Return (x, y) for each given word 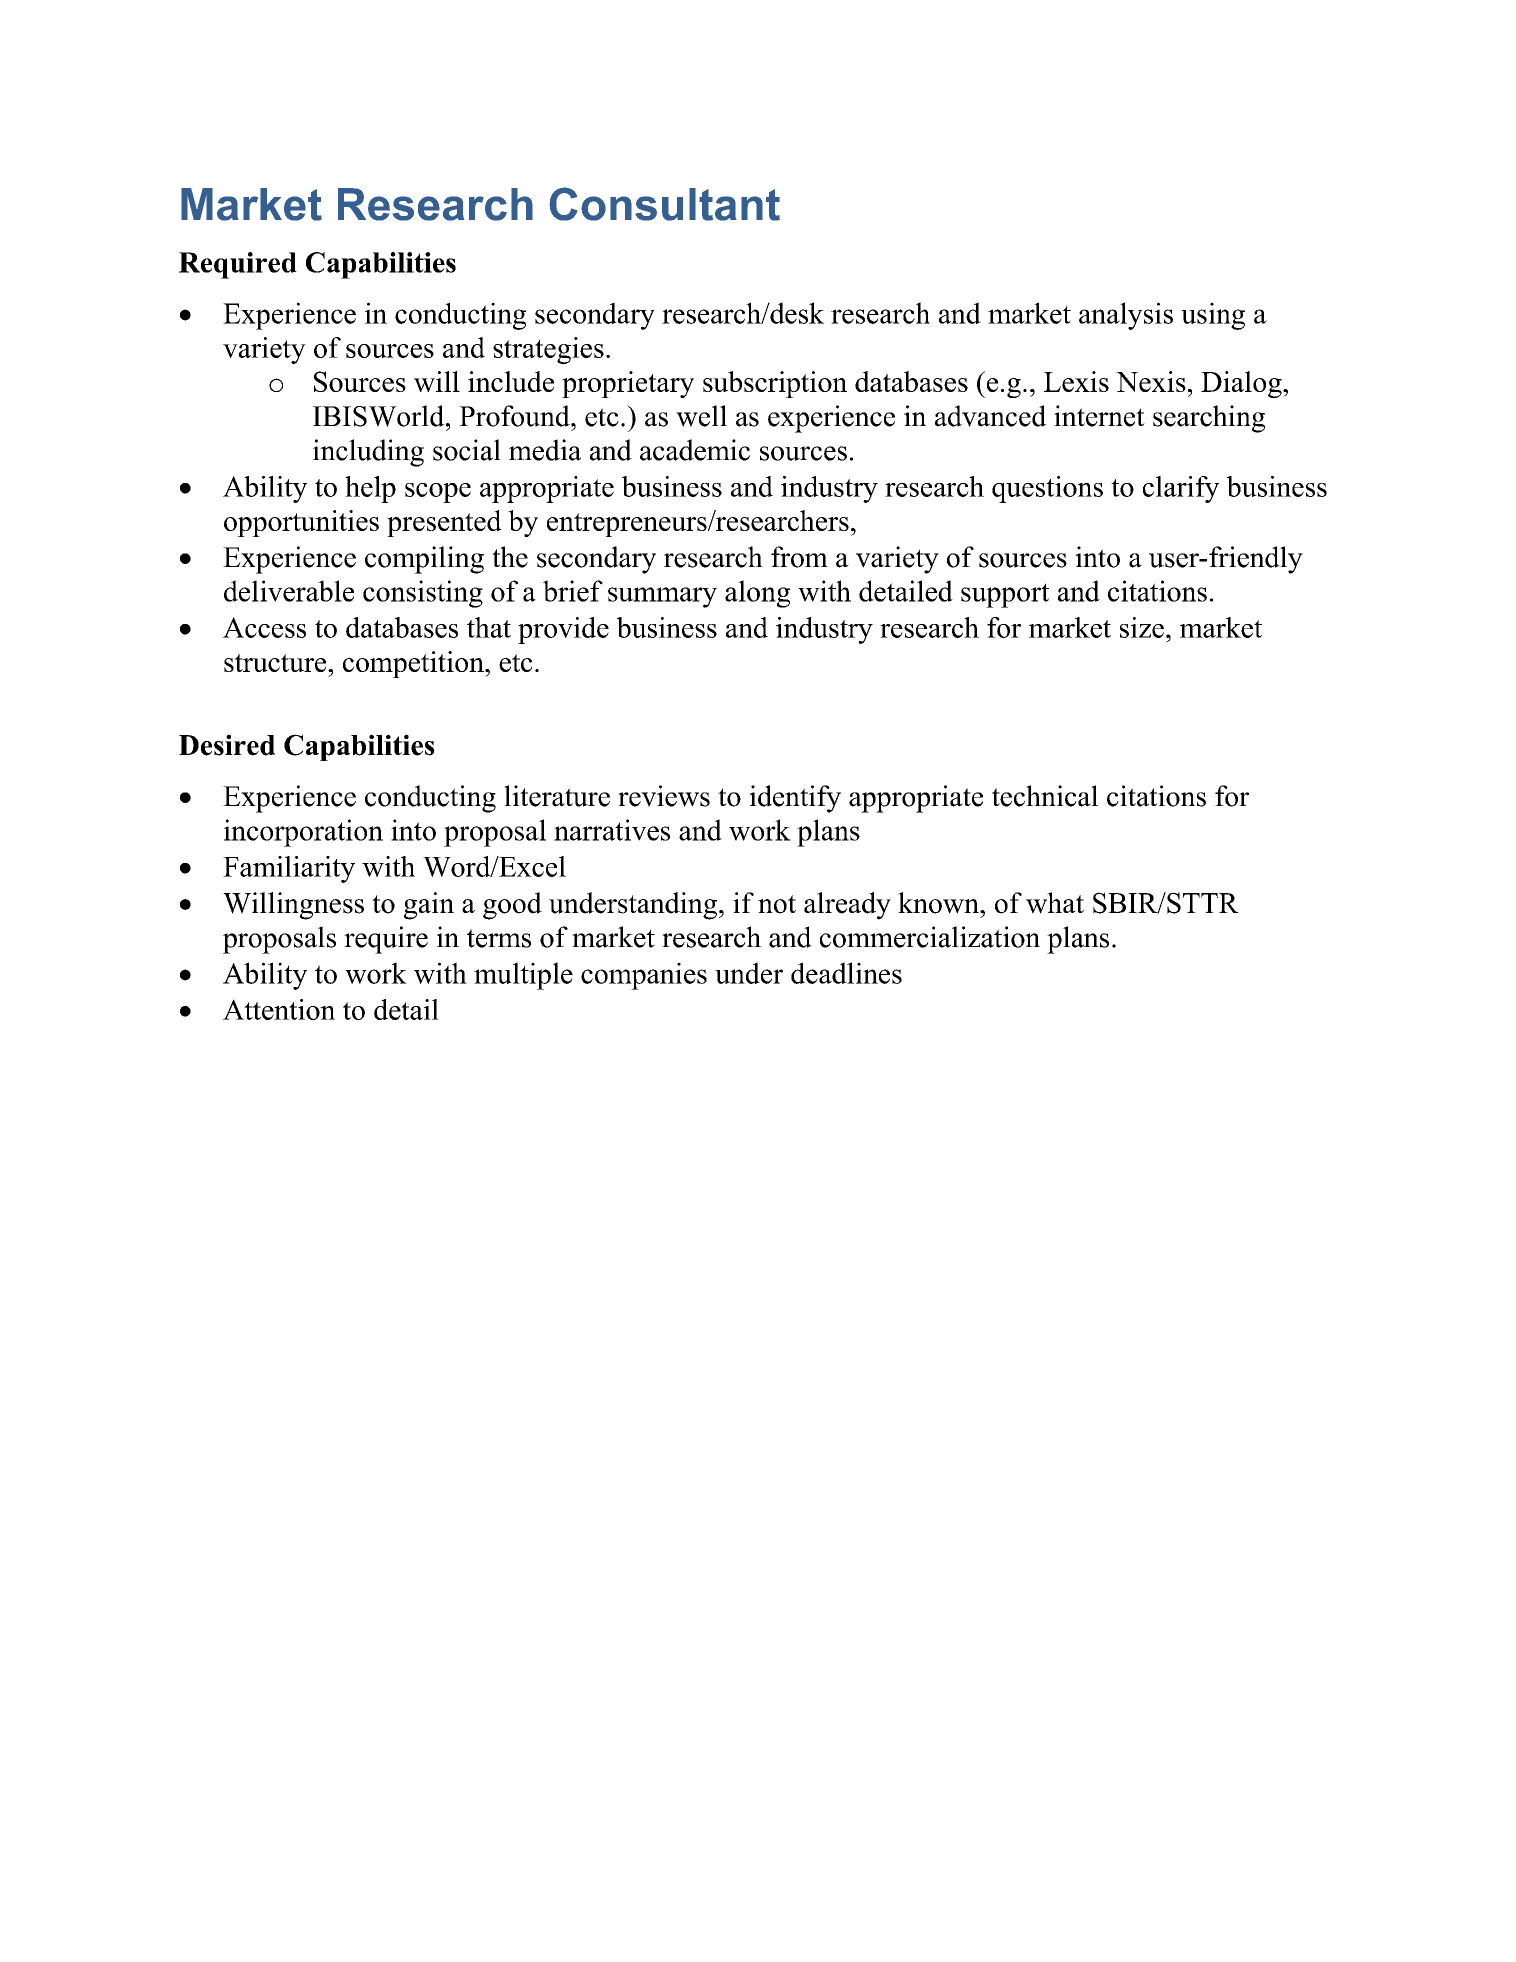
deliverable (289, 591)
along (757, 594)
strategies (548, 350)
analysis (1126, 316)
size (1142, 627)
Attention (279, 1009)
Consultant (664, 204)
